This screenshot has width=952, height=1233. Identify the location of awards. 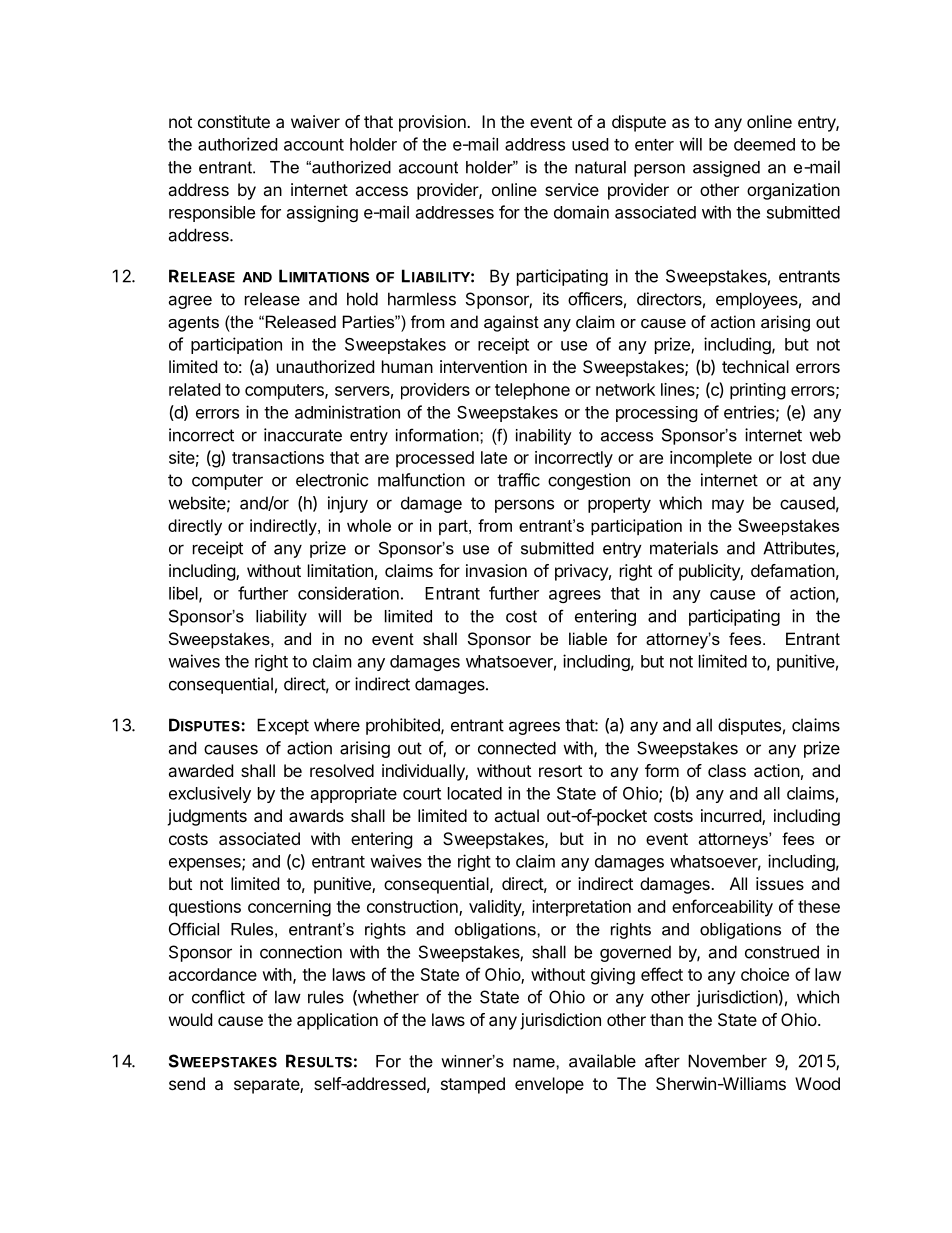
(316, 815).
